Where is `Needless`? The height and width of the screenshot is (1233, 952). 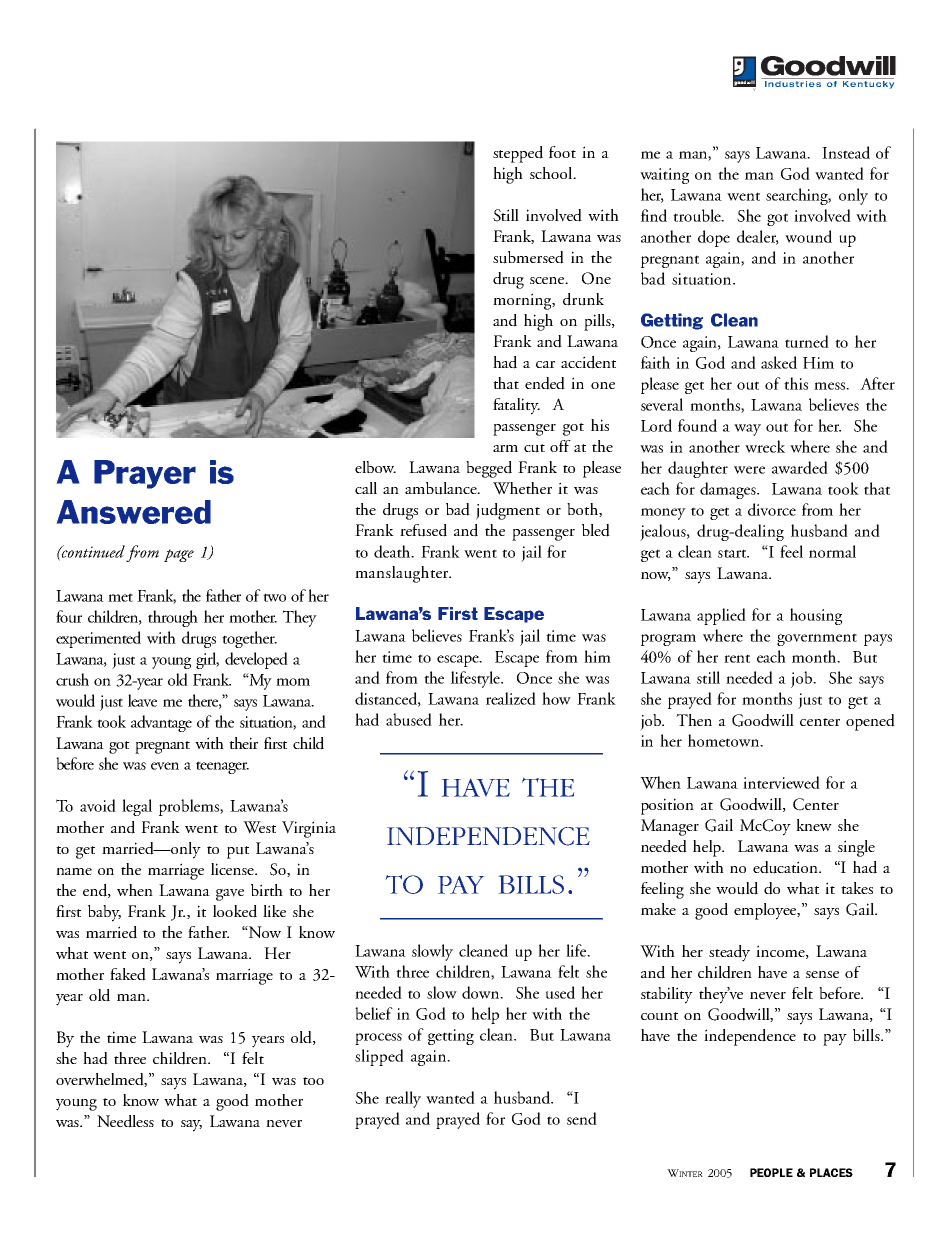 Needless is located at coordinates (125, 1121).
